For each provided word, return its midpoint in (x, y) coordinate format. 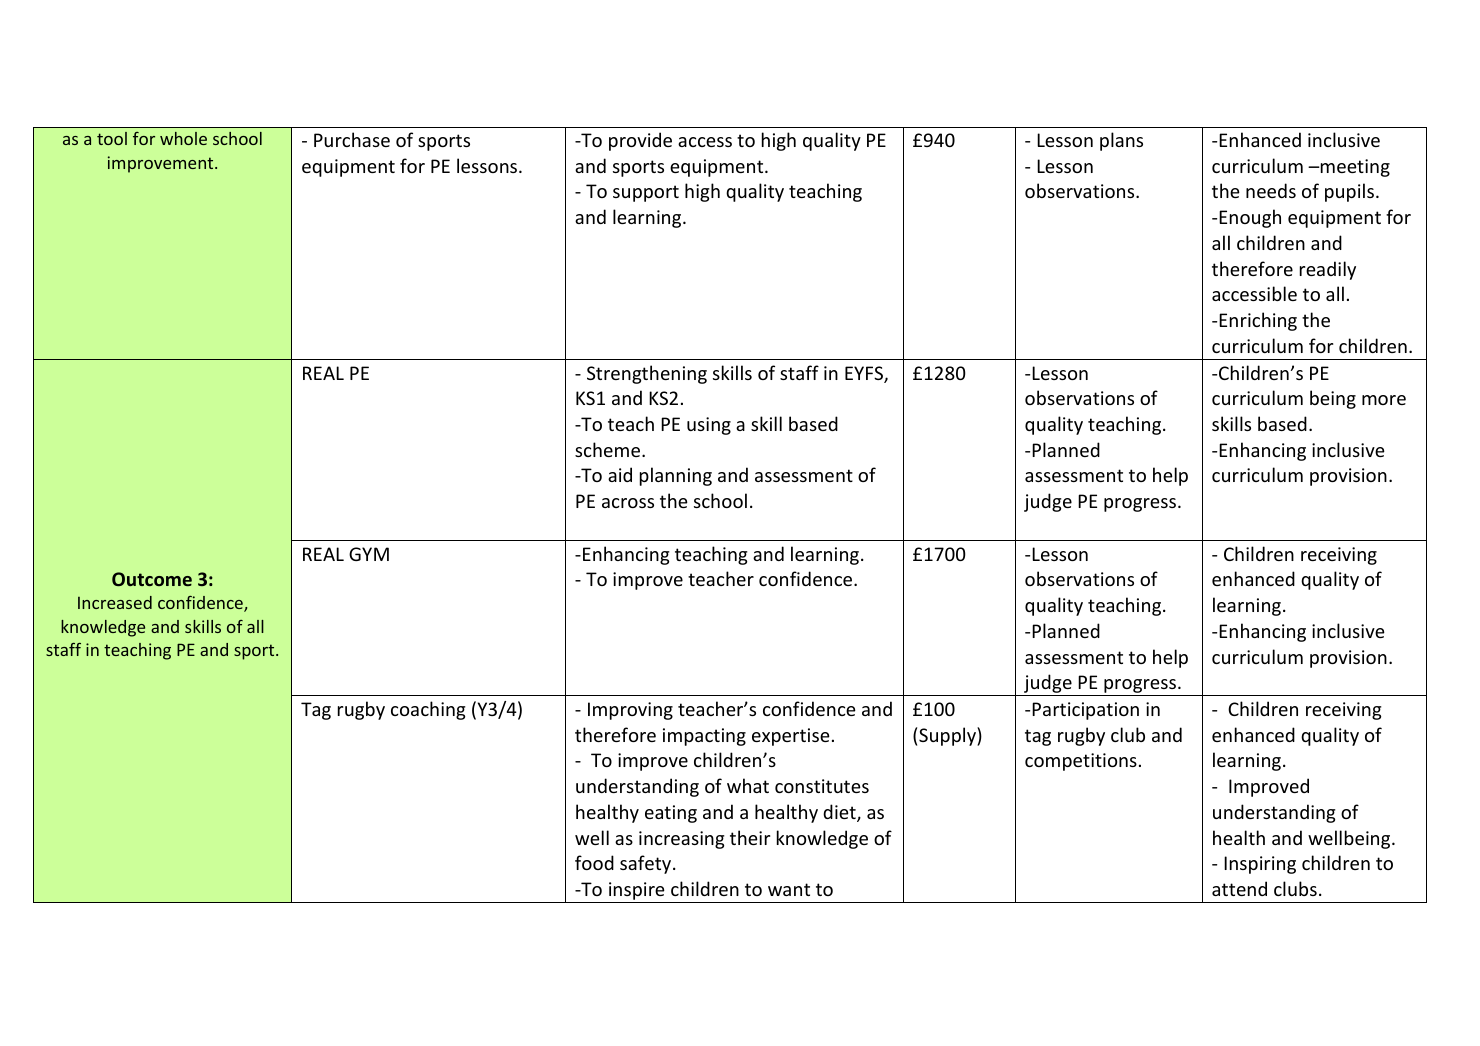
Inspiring (1260, 865)
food (594, 862)
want (789, 889)
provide (640, 141)
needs (1271, 190)
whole (183, 138)
